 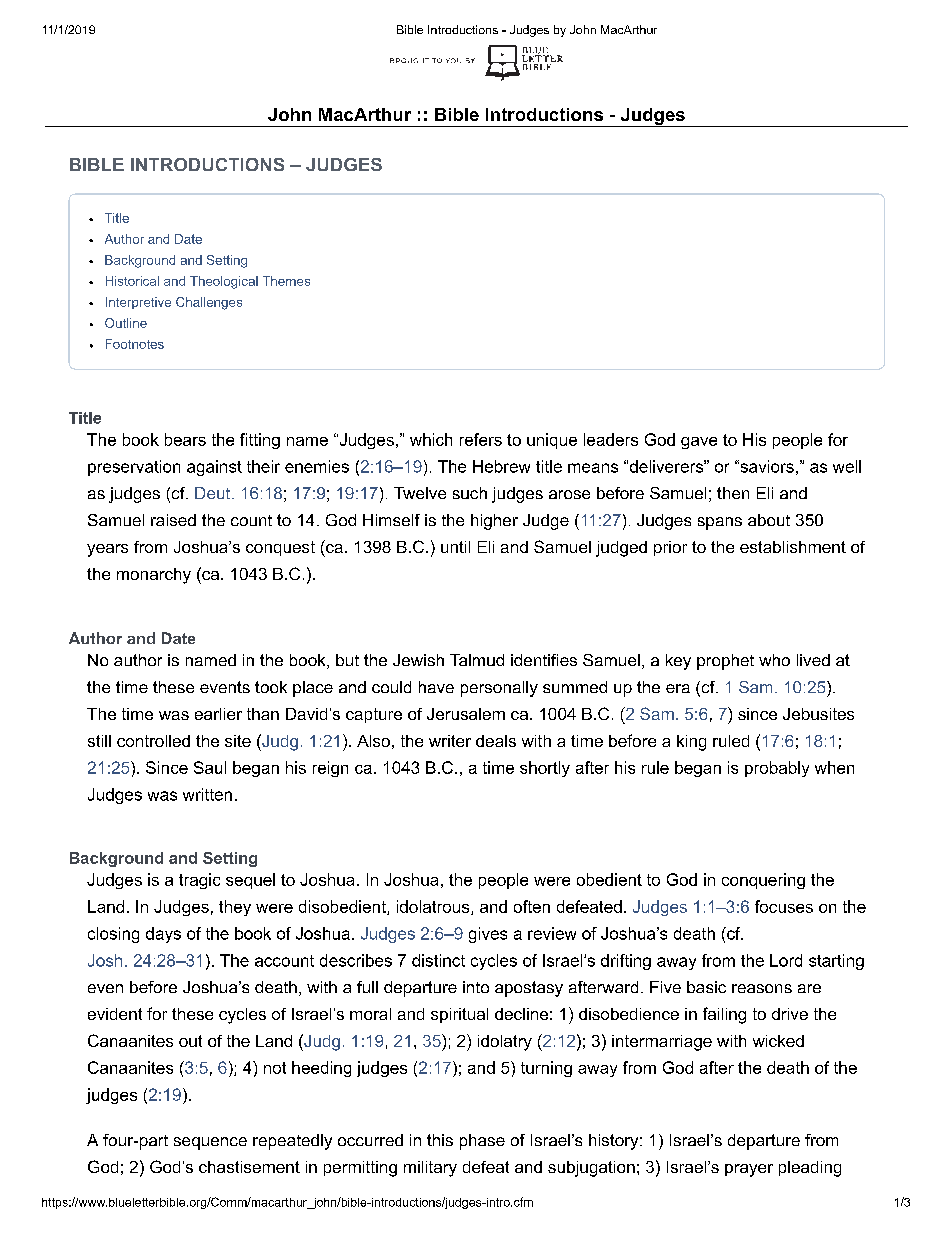 I want to click on Challenges, so click(x=209, y=303).
